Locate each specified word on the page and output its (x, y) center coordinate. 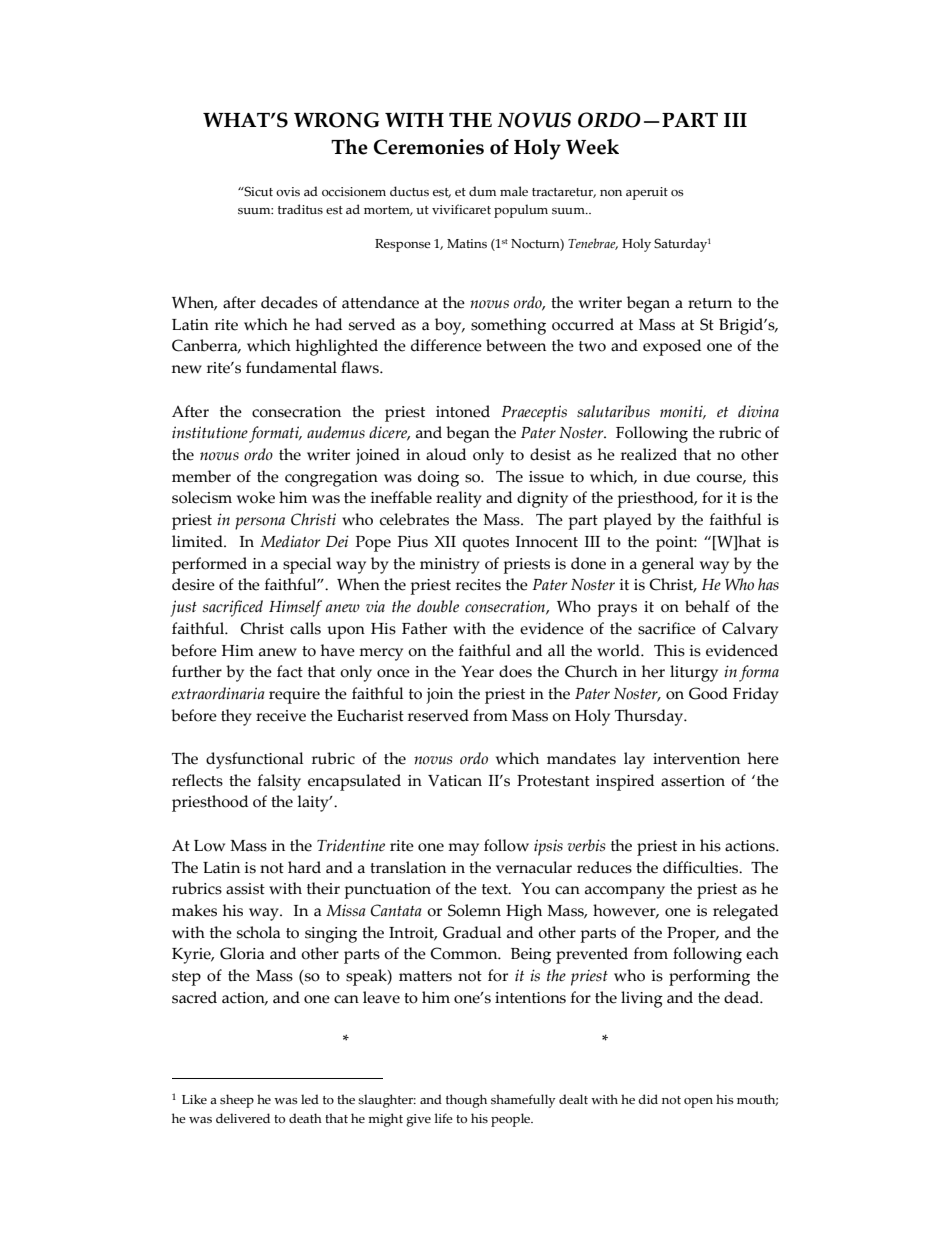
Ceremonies (429, 147)
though (466, 1101)
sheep (237, 1101)
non (611, 193)
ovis (288, 191)
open (698, 1103)
